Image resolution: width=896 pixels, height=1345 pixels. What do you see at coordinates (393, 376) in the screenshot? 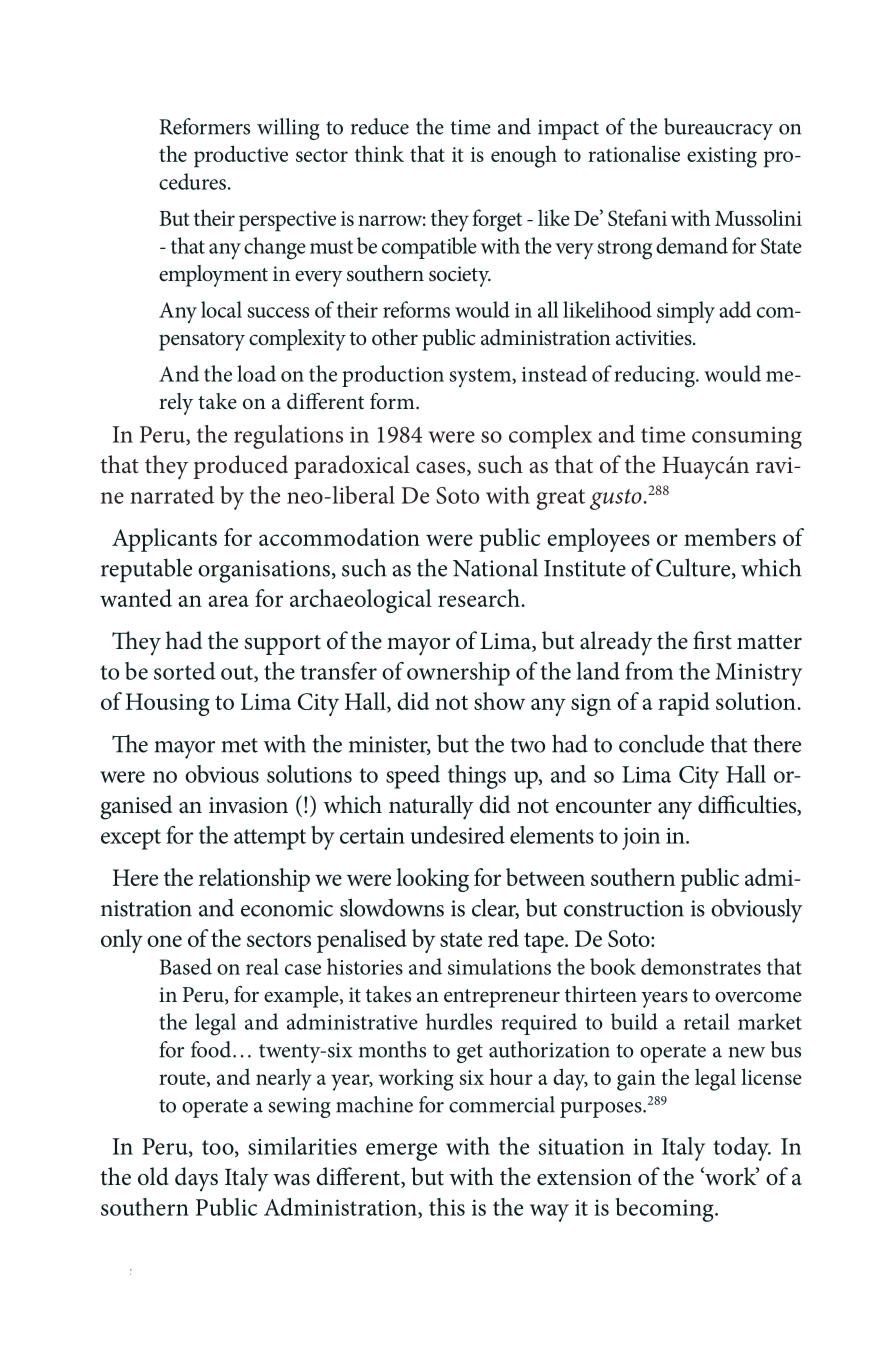
I see `production` at bounding box center [393, 376].
